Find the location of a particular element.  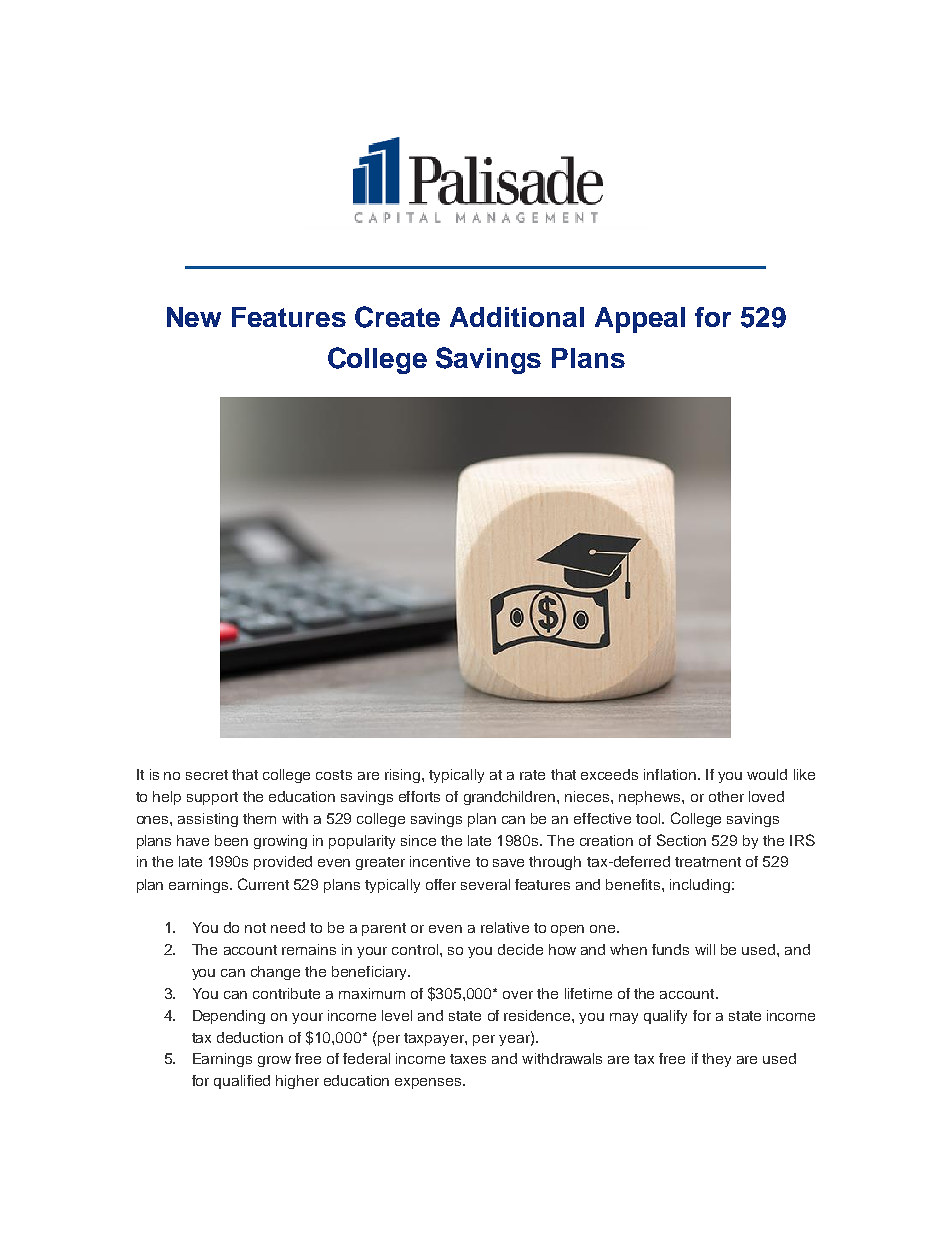

taxes is located at coordinates (468, 1059).
